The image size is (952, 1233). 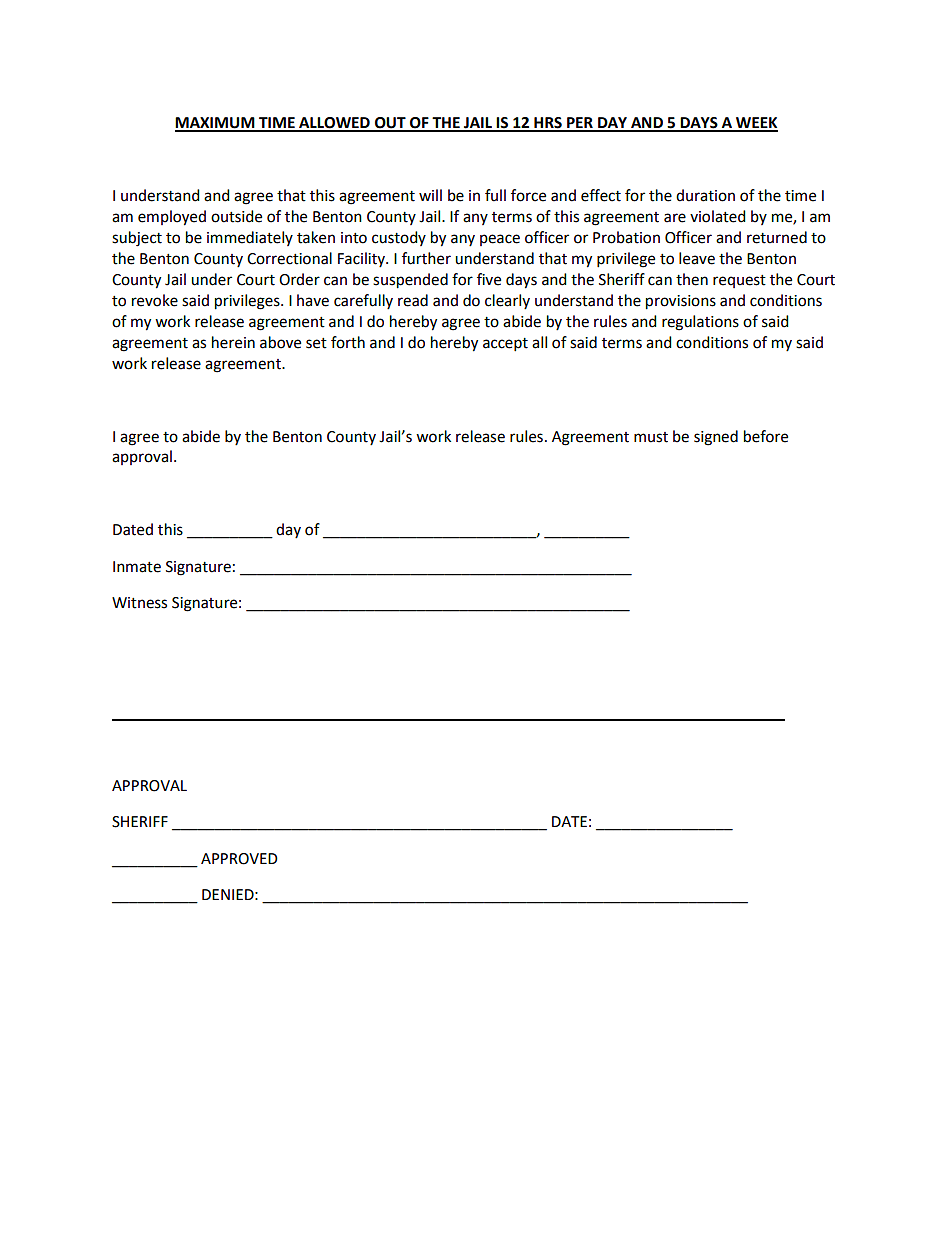 What do you see at coordinates (413, 300) in the screenshot?
I see `read` at bounding box center [413, 300].
